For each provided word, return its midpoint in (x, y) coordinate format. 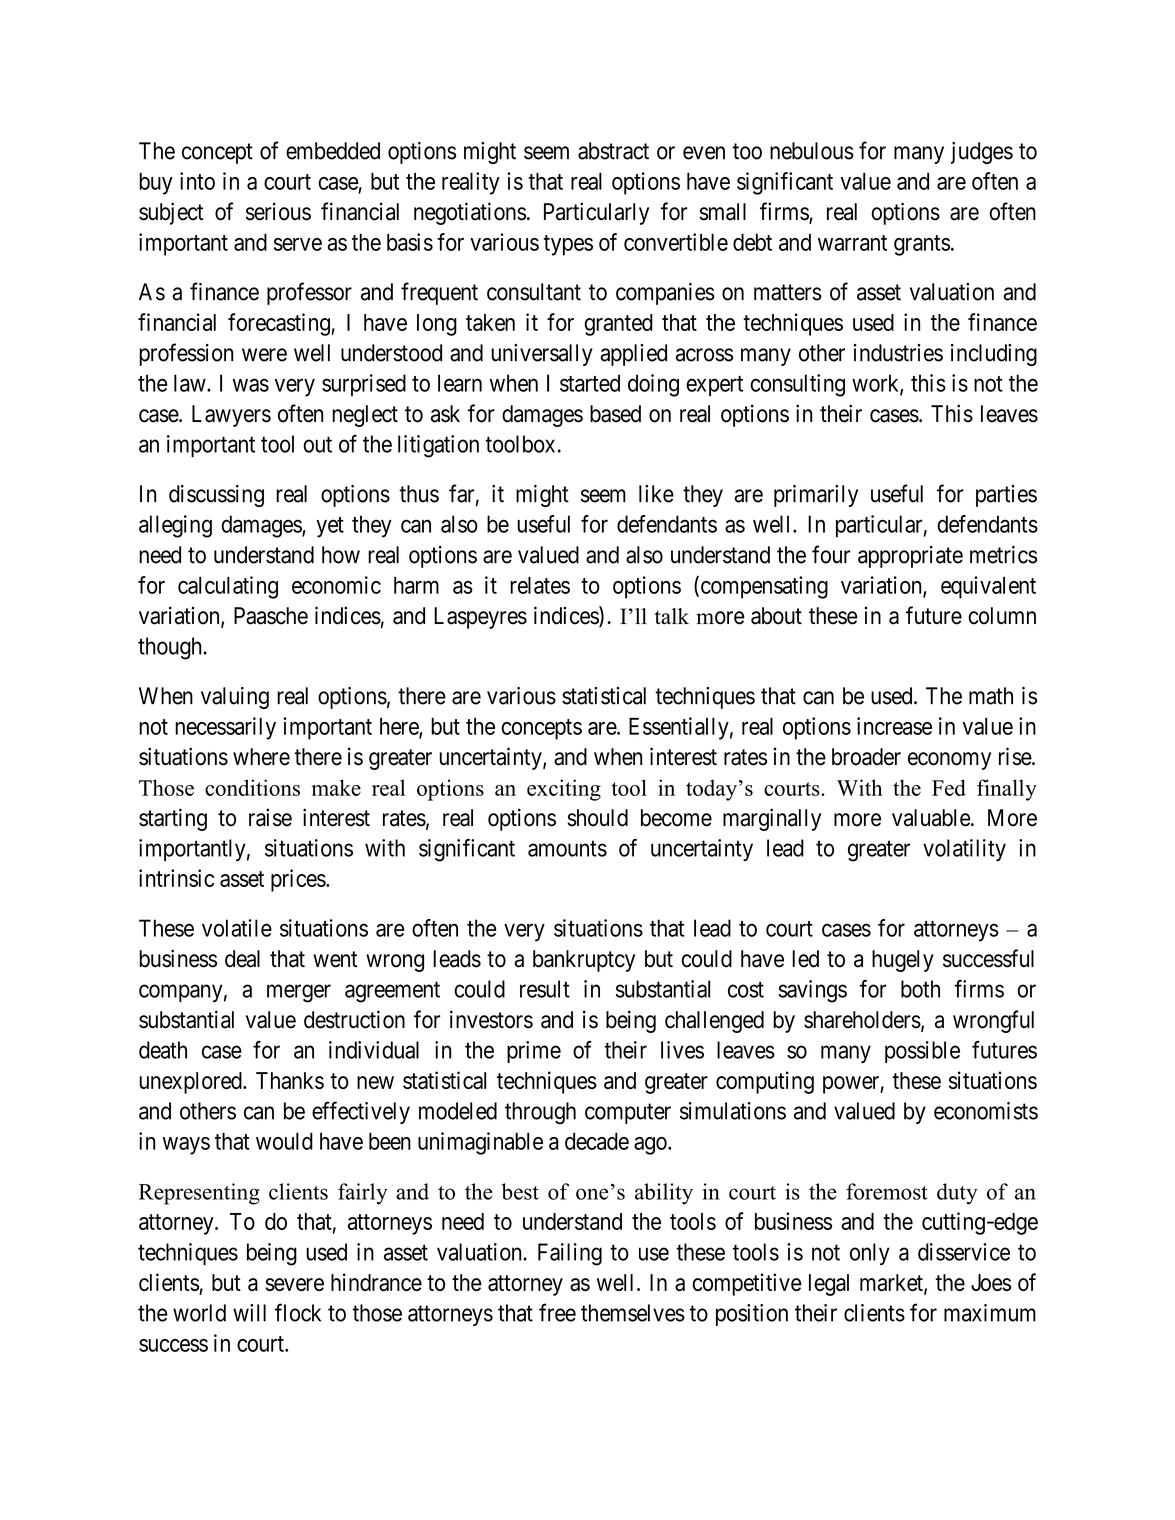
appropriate (910, 557)
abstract (613, 151)
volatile (237, 928)
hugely (903, 961)
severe (294, 1284)
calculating (228, 587)
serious (278, 211)
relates (540, 585)
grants (922, 245)
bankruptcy (584, 961)
